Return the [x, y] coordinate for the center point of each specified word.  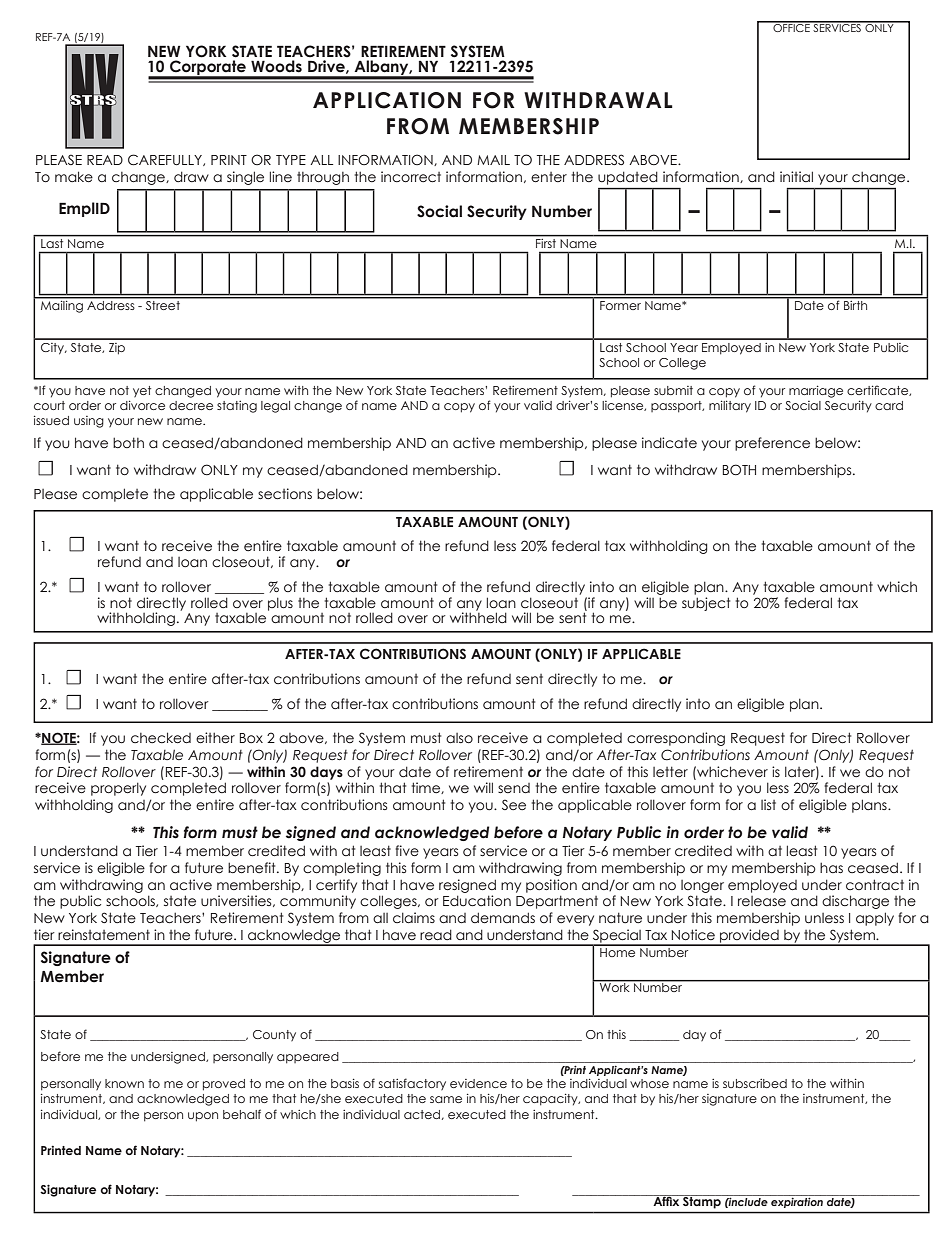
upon [203, 1117]
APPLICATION [387, 100]
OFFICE [791, 27]
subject [706, 604]
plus [280, 604]
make [74, 177]
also [459, 738]
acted [423, 1115]
